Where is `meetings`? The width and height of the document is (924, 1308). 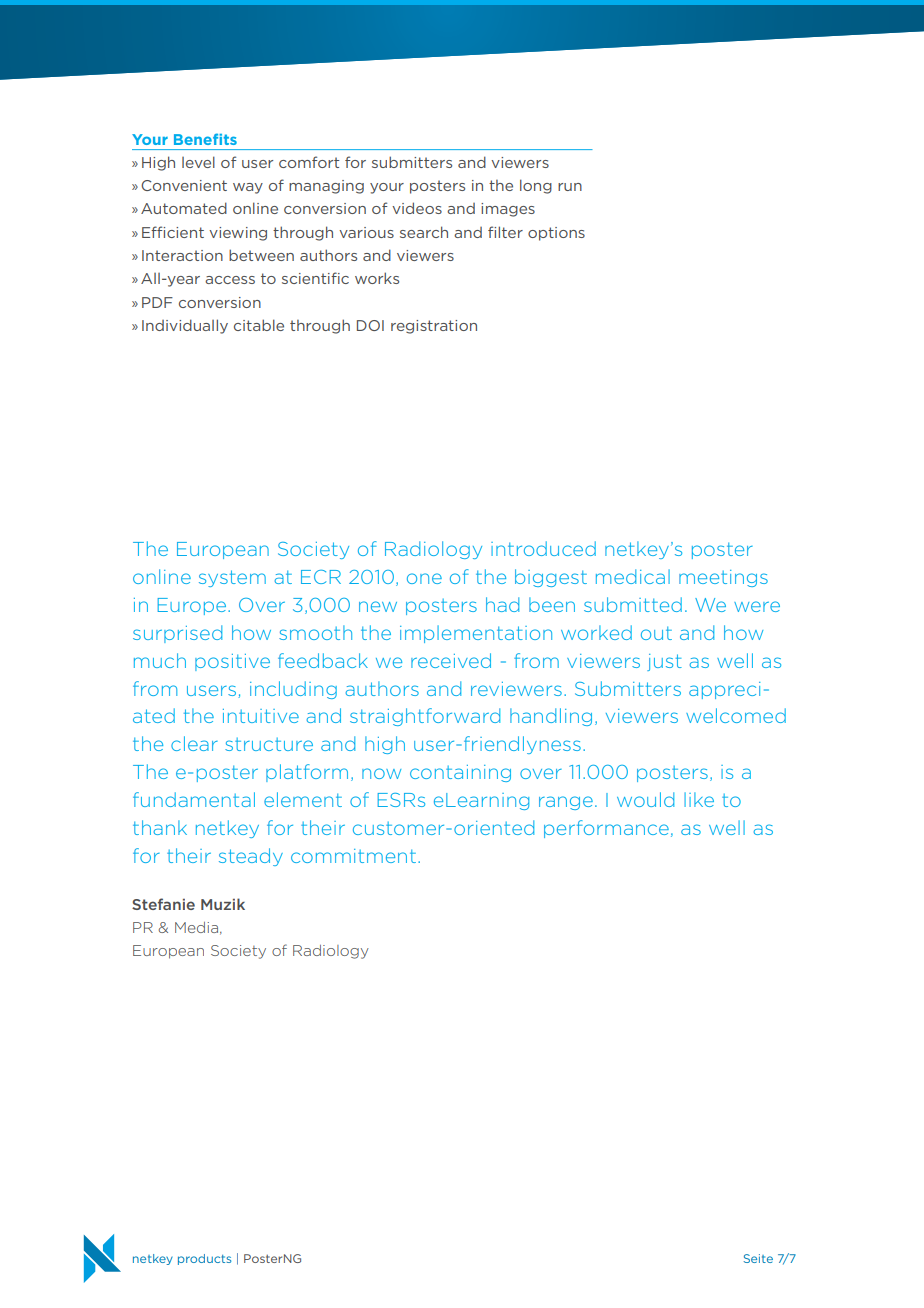 meetings is located at coordinates (723, 578).
